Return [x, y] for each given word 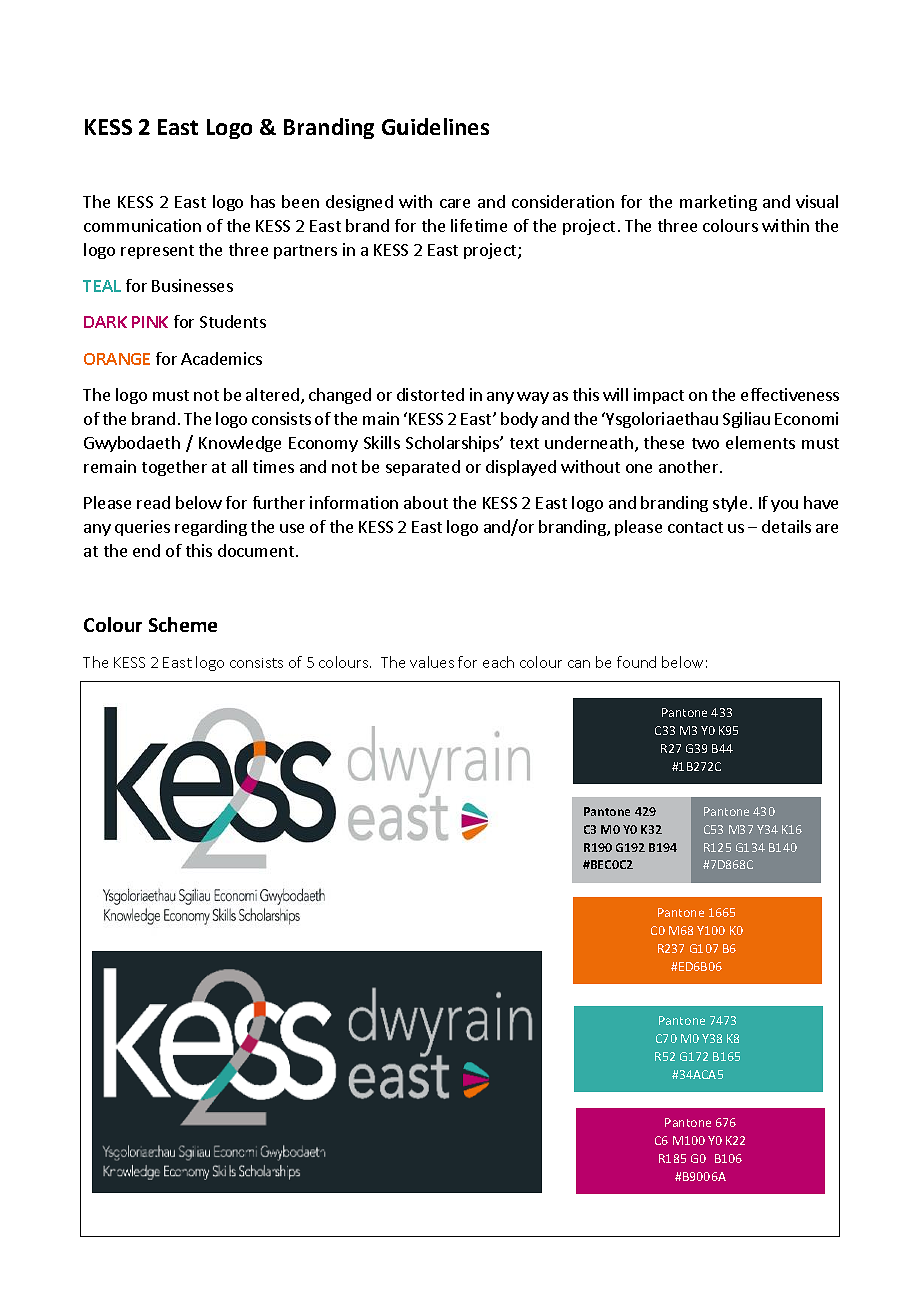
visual [817, 201]
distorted [430, 394]
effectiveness [790, 394]
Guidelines [435, 126]
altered [272, 394]
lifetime [479, 225]
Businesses [192, 285]
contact [695, 527]
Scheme [183, 624]
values [432, 662]
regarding [211, 528]
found [636, 662]
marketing [718, 203]
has [263, 201]
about [426, 502]
